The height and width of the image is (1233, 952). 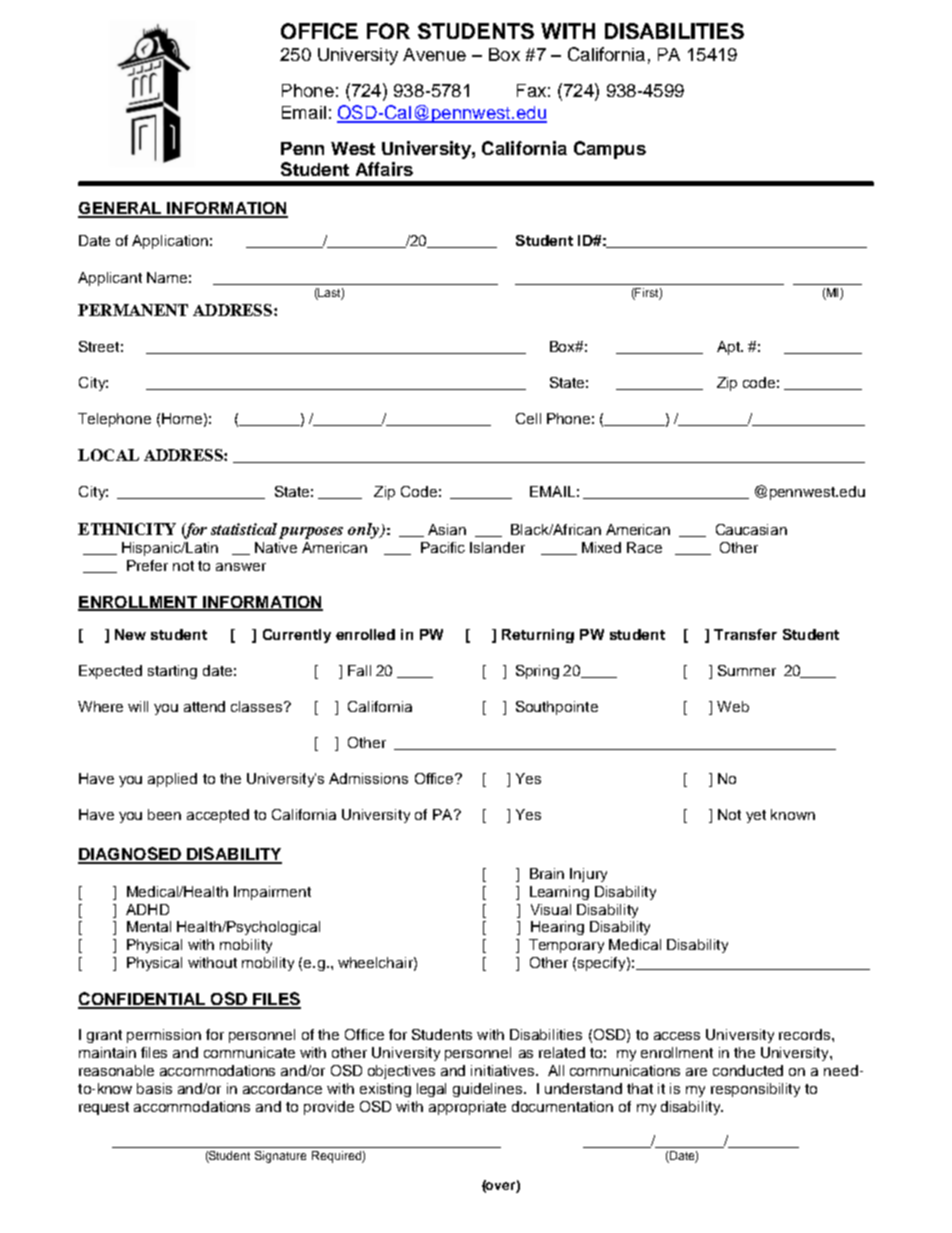 What do you see at coordinates (443, 547) in the image?
I see `Pacific` at bounding box center [443, 547].
